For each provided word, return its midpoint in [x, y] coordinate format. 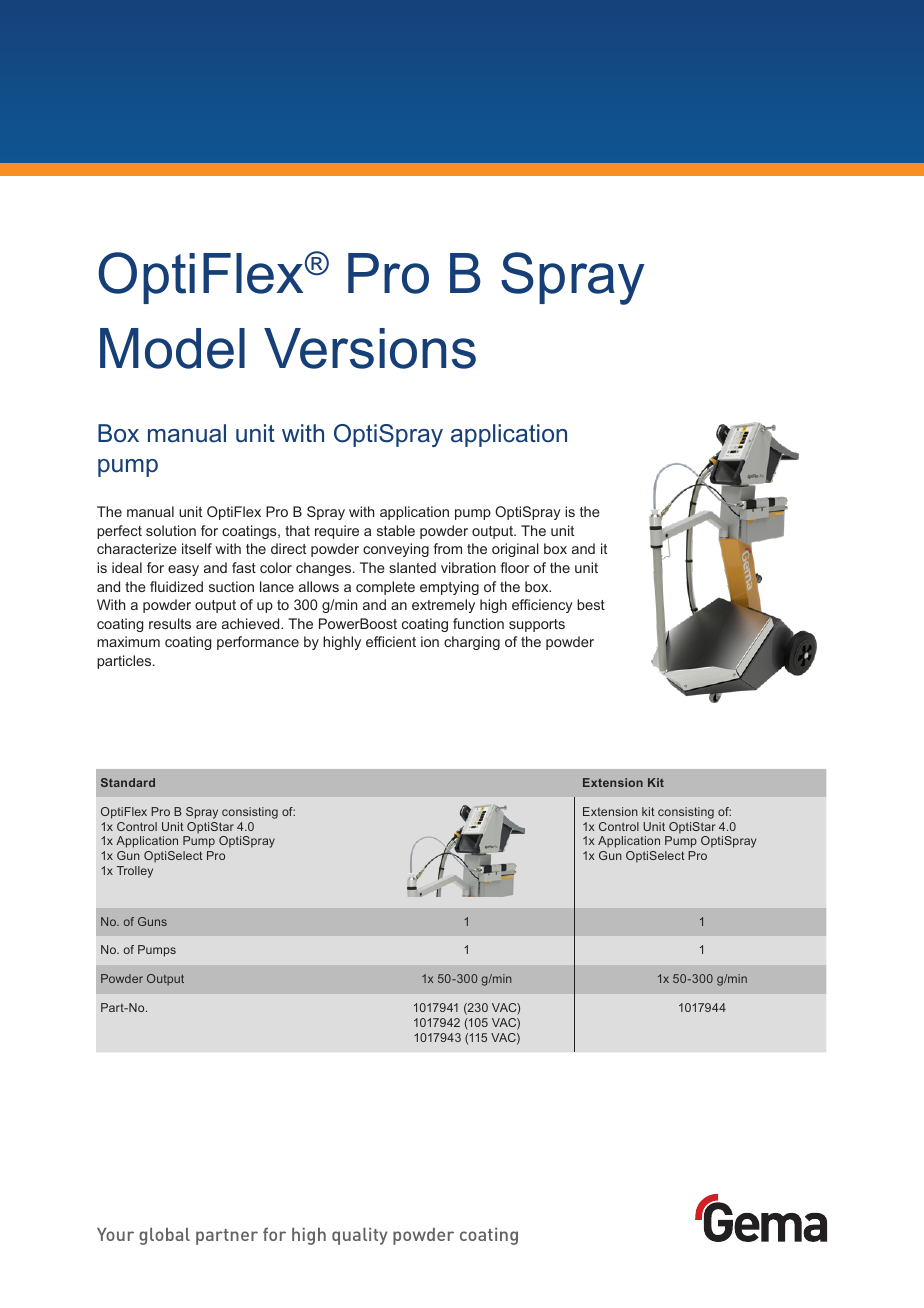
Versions [370, 348]
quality [359, 1236]
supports [537, 625]
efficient [391, 641]
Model [172, 348]
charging [472, 643]
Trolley [135, 872]
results [170, 623]
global [164, 1236]
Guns [152, 921]
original [515, 550]
